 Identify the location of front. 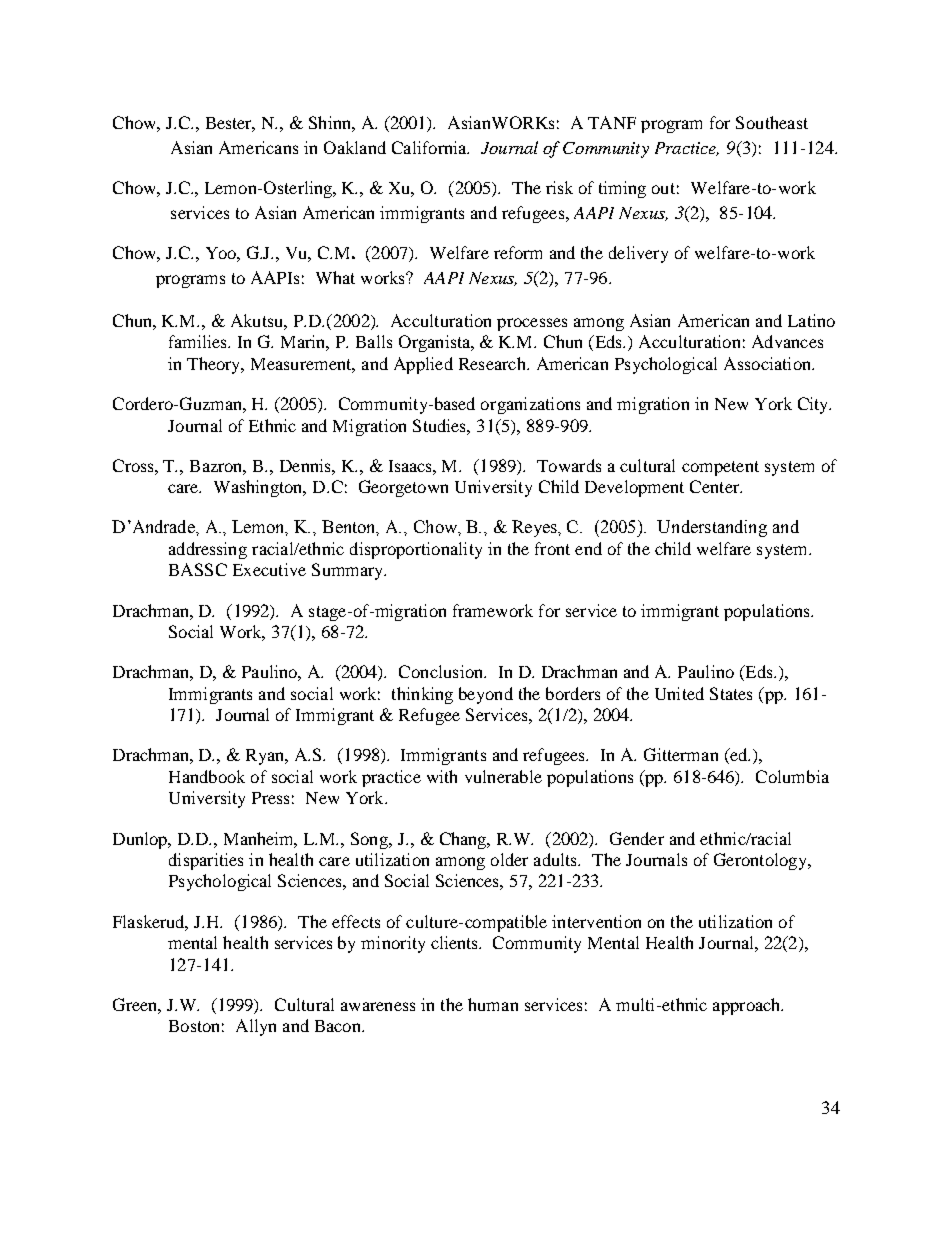
(552, 548).
